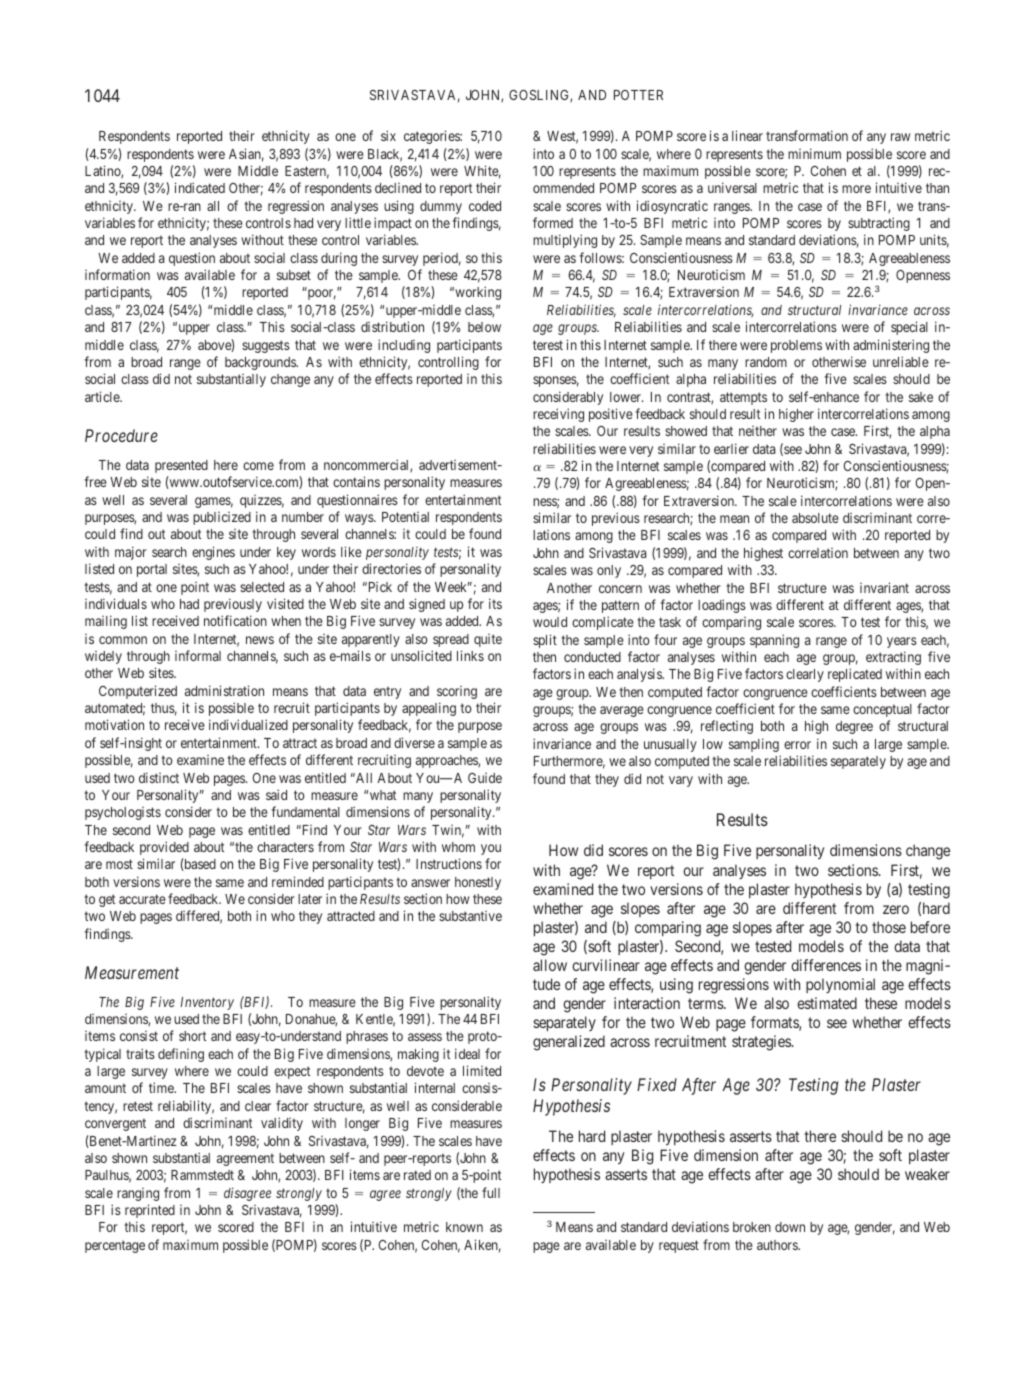 This image has height=1375, width=1032. What do you see at coordinates (121, 435) in the image?
I see `Procedure` at bounding box center [121, 435].
